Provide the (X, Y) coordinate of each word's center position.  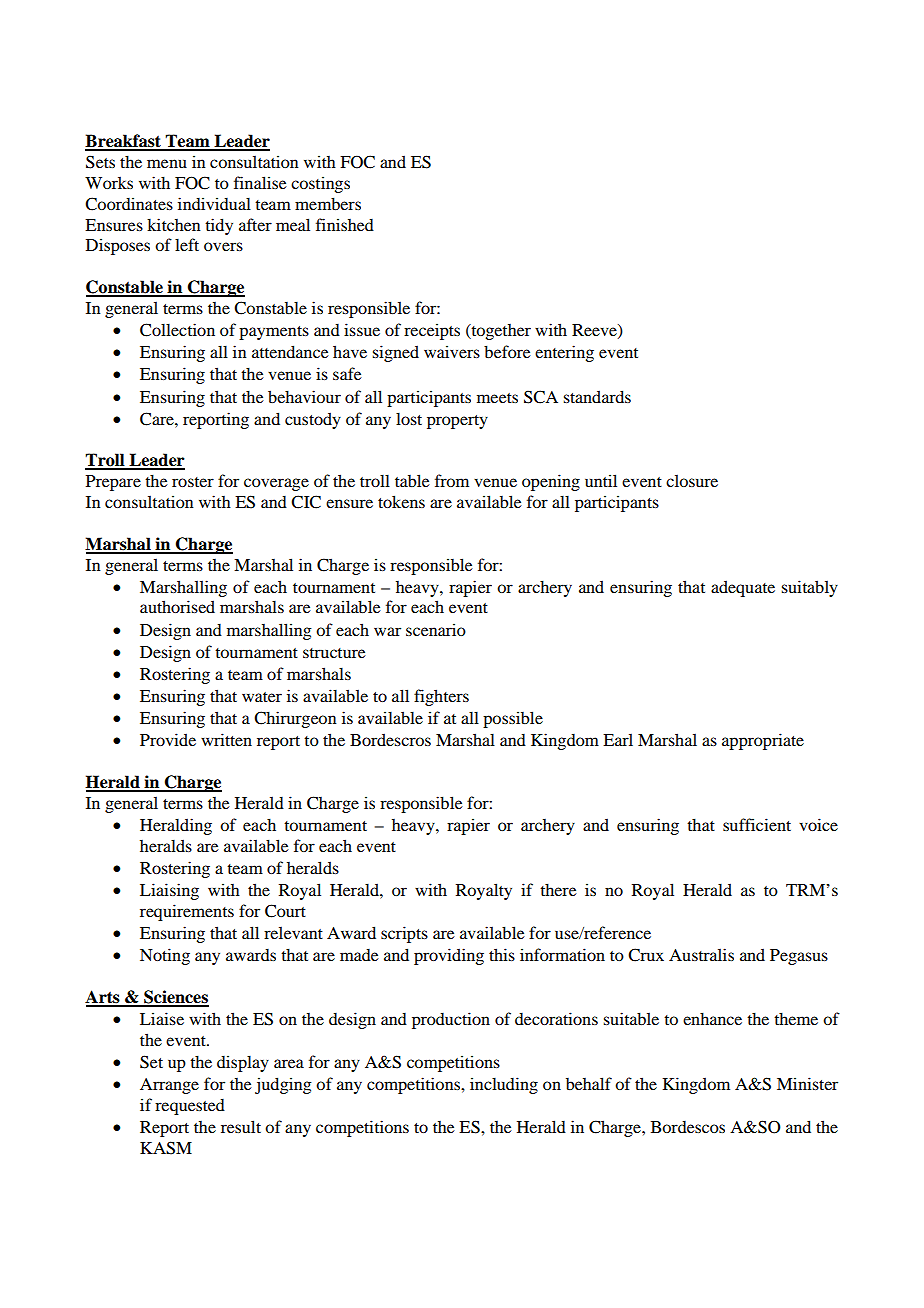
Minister (807, 1083)
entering (564, 353)
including (504, 1085)
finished (345, 224)
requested (190, 1107)
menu (167, 163)
